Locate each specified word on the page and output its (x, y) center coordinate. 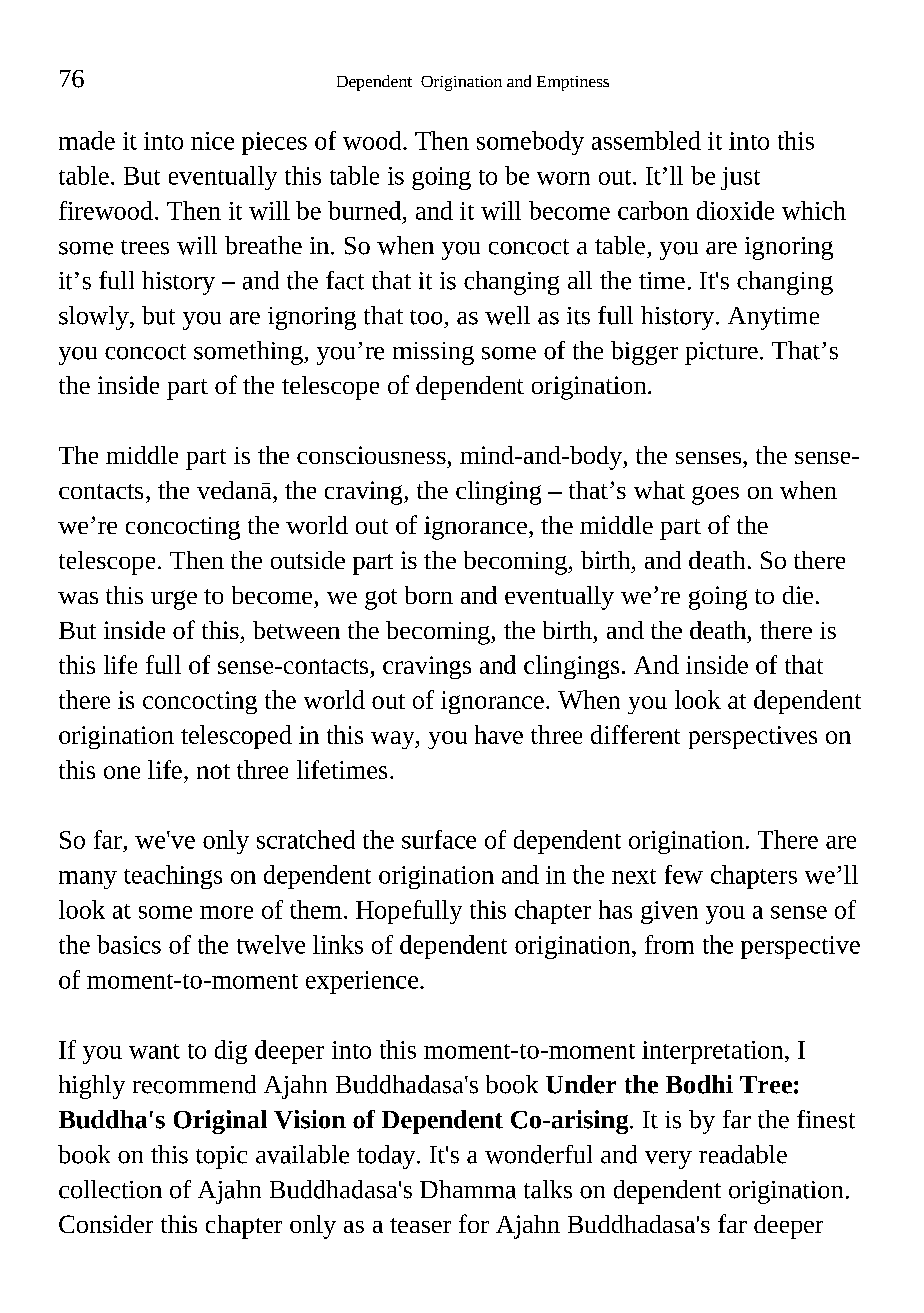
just (740, 178)
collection (110, 1189)
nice (212, 141)
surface (439, 839)
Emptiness (573, 83)
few (684, 874)
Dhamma (468, 1189)
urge (174, 600)
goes (715, 495)
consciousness (371, 455)
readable (743, 1154)
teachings (173, 877)
